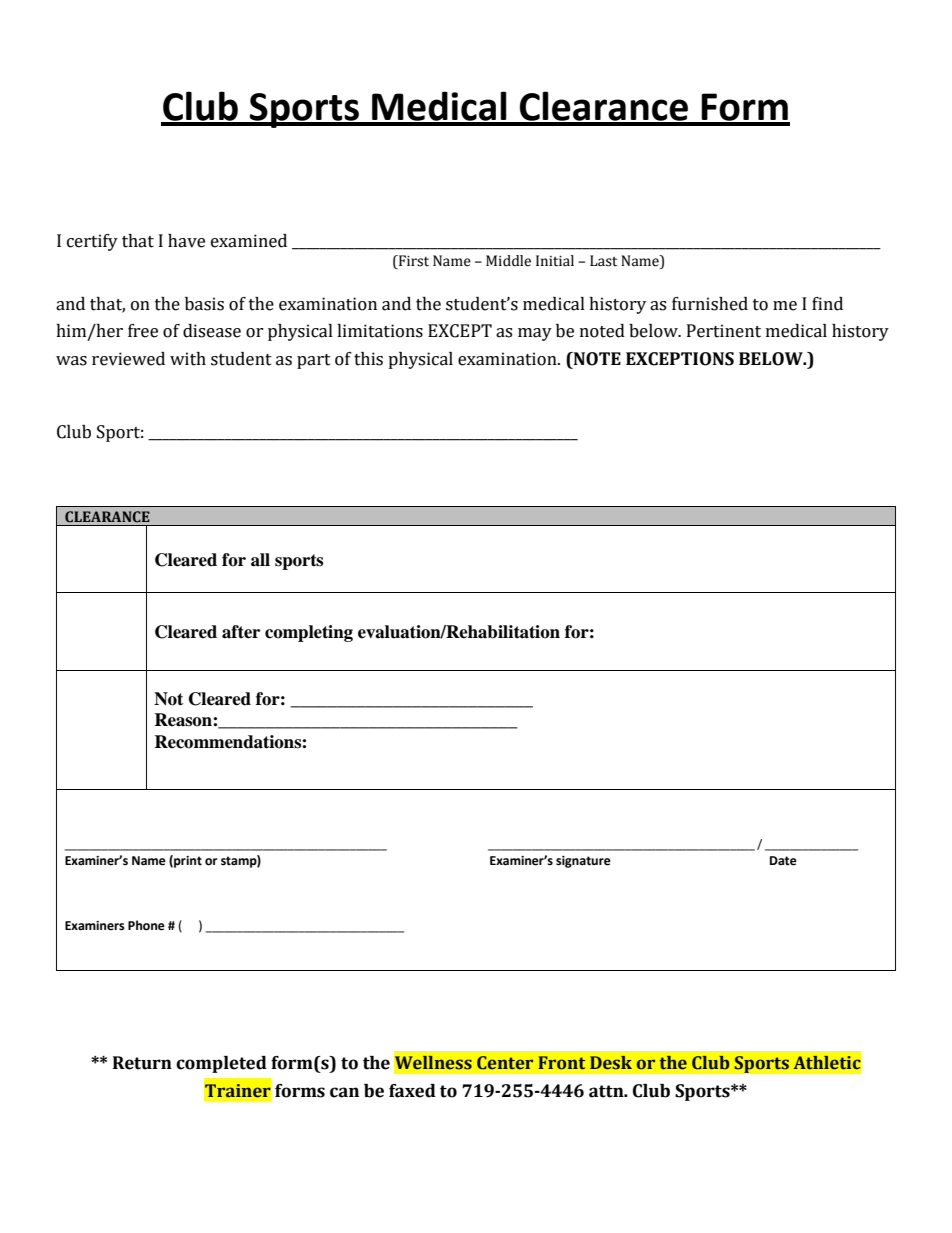  I want to click on Phone, so click(146, 925).
